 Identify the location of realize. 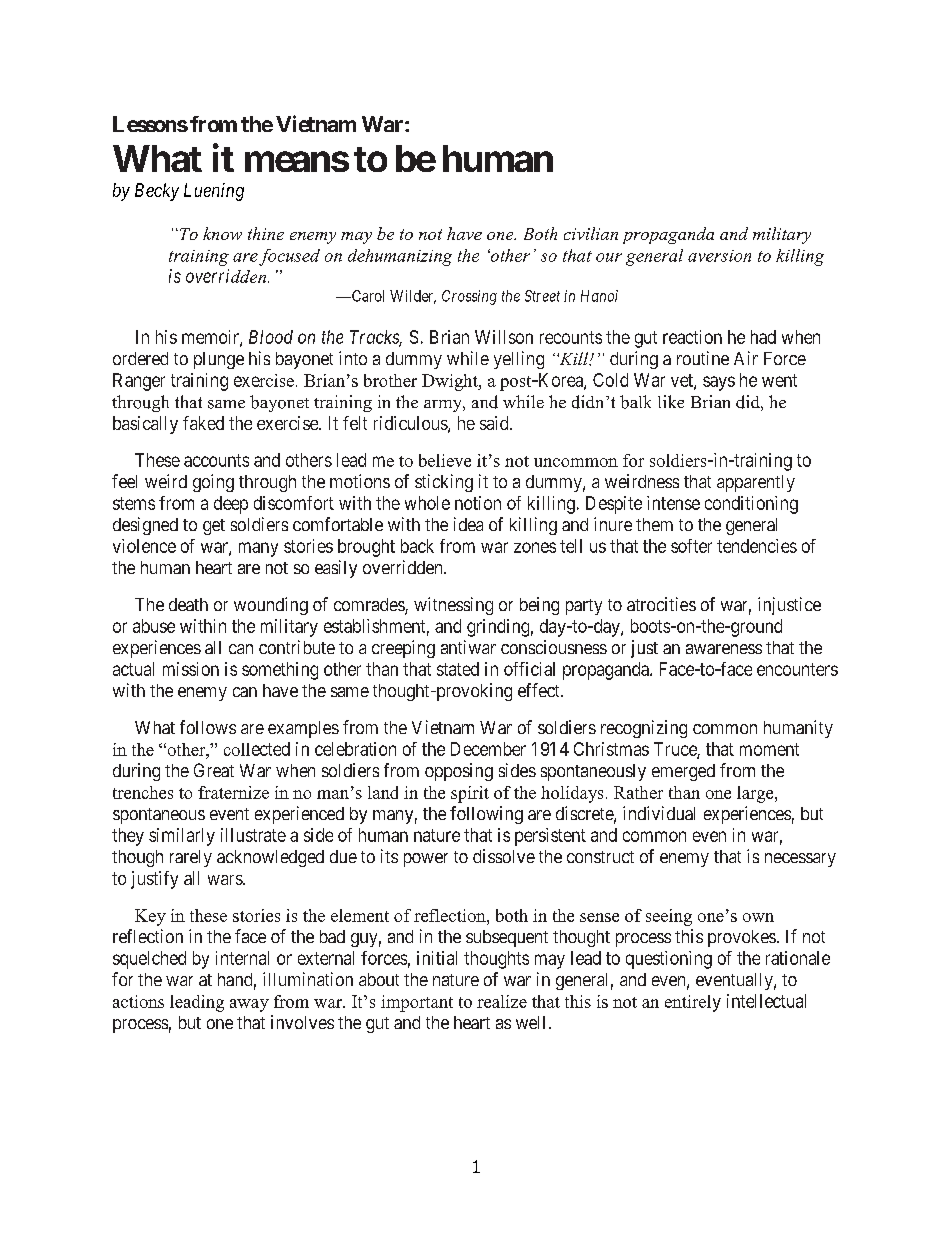
(502, 1001).
